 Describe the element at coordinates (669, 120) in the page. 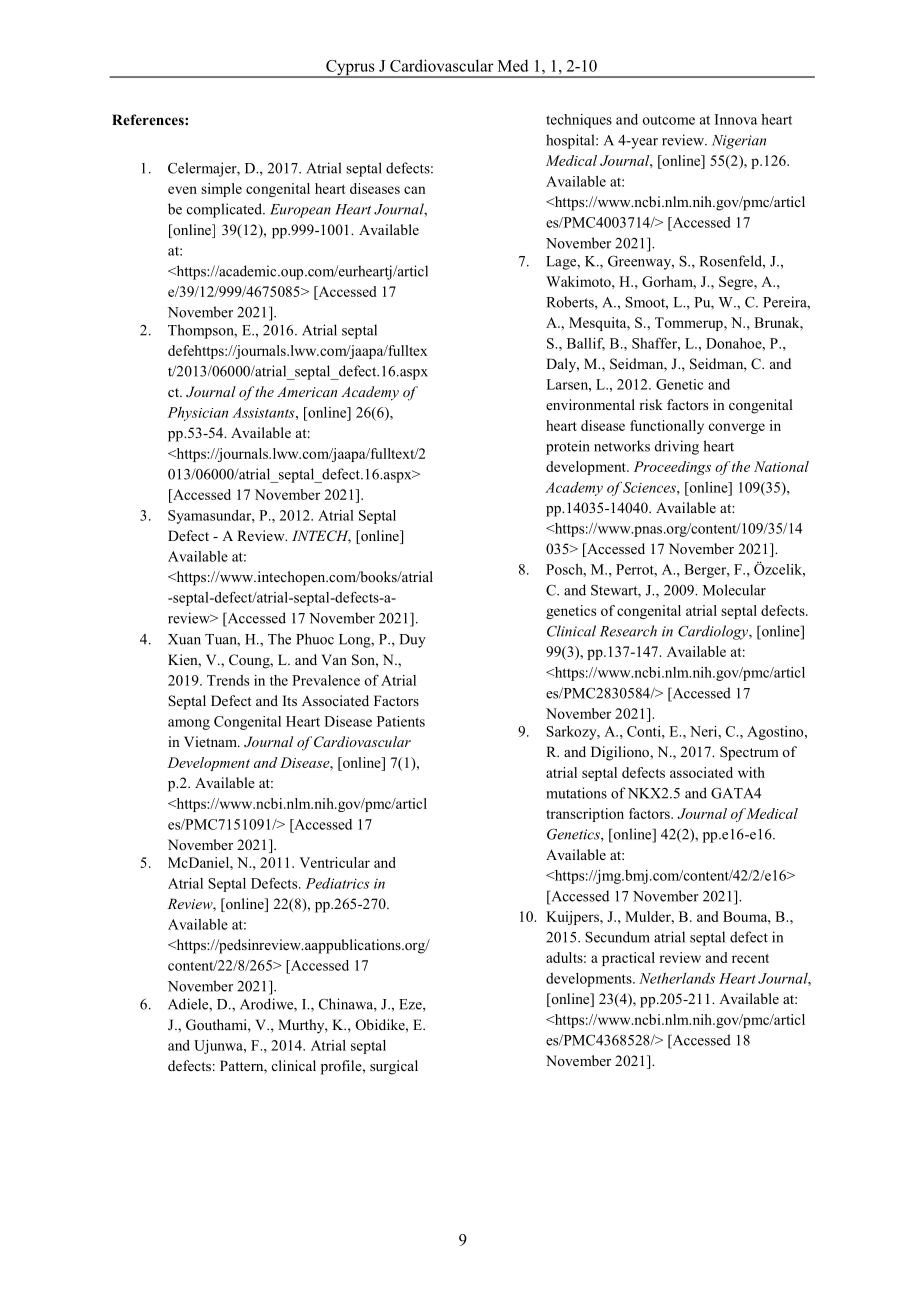

I see `outcome` at that location.
